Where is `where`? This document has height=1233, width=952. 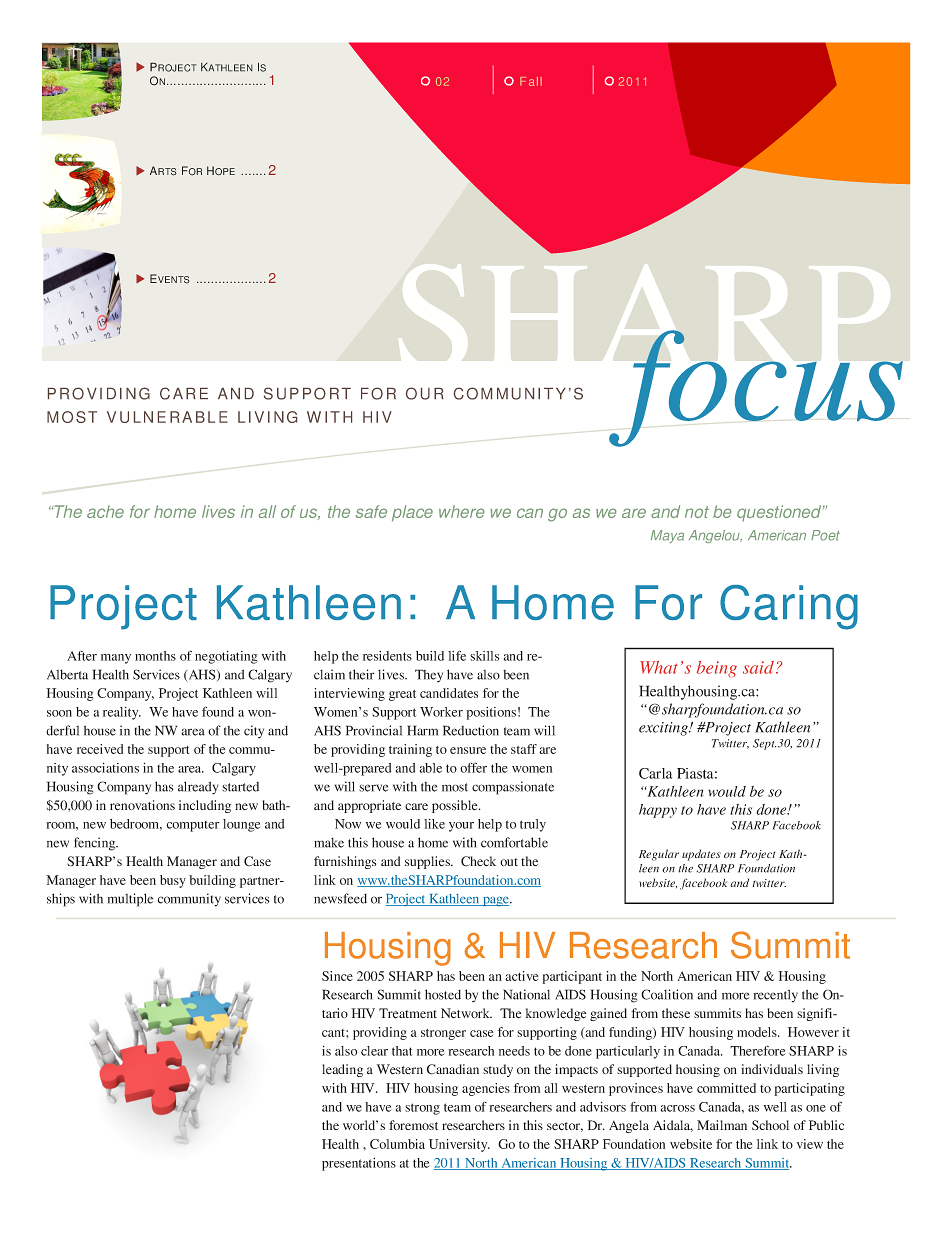 where is located at coordinates (462, 511).
